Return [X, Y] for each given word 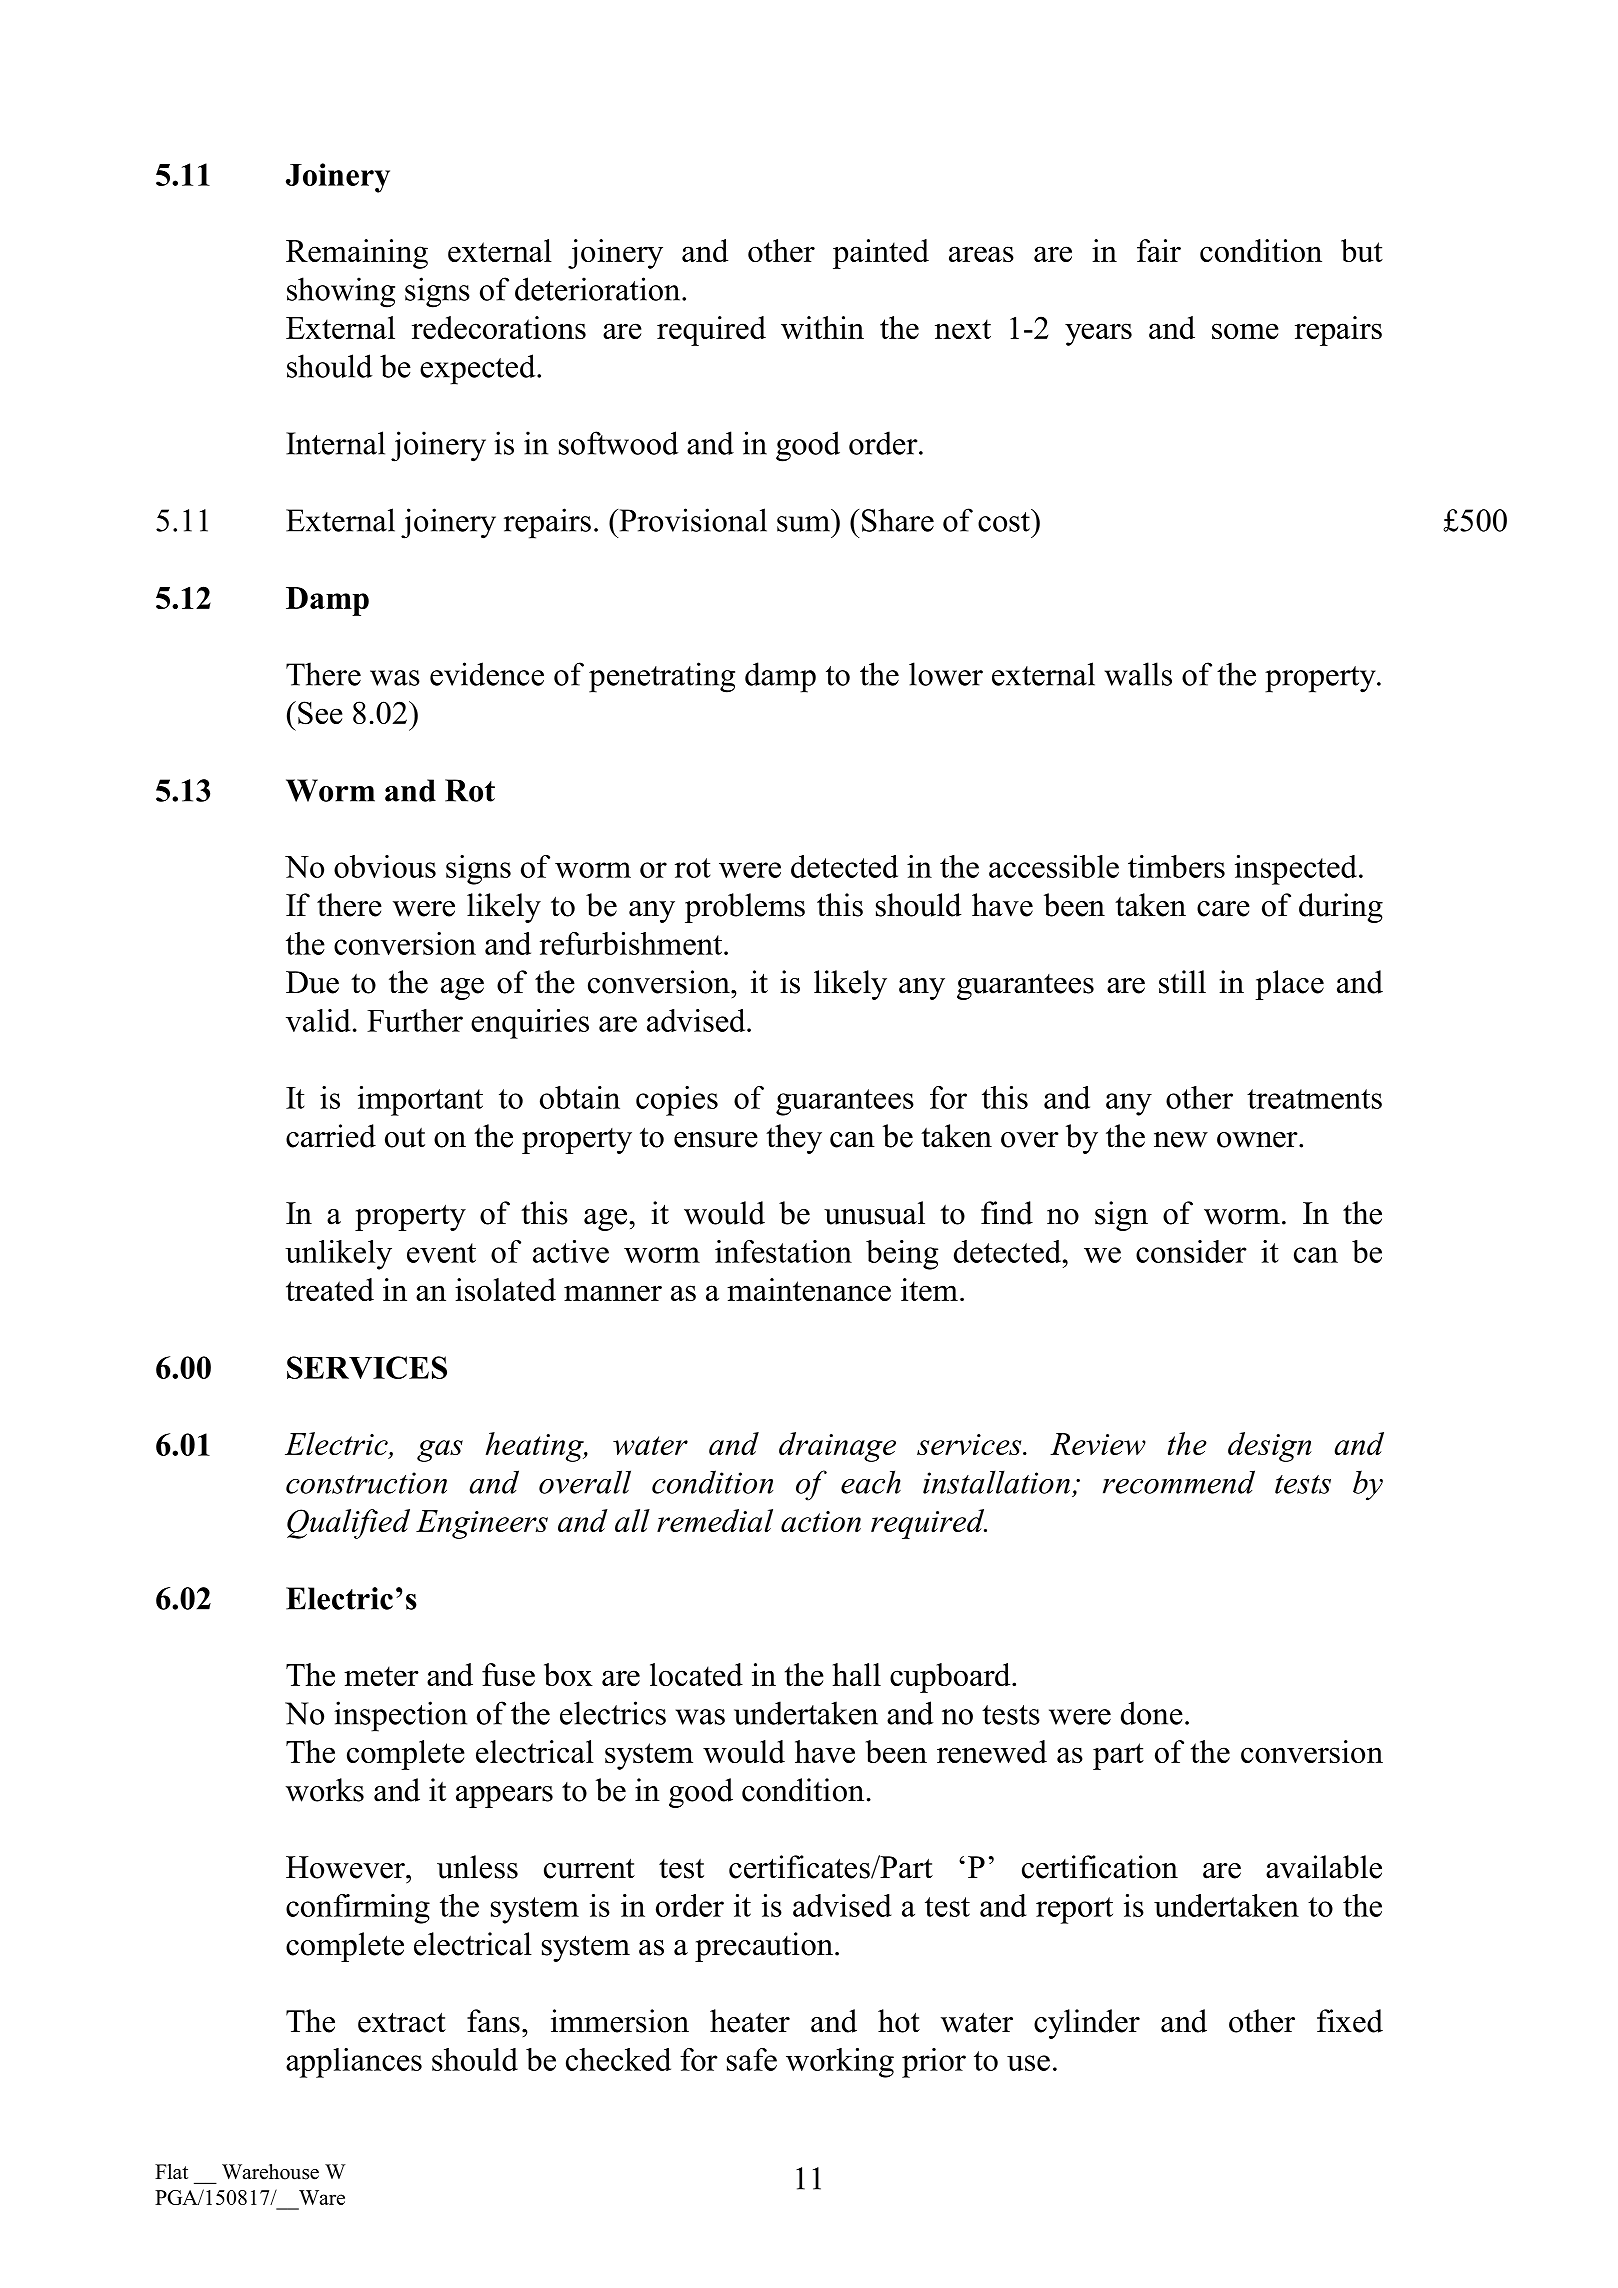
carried [331, 1136]
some [1245, 331]
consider [1191, 1251]
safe [752, 2059]
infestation [783, 1251]
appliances [354, 2063]
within [822, 327]
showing [341, 292]
